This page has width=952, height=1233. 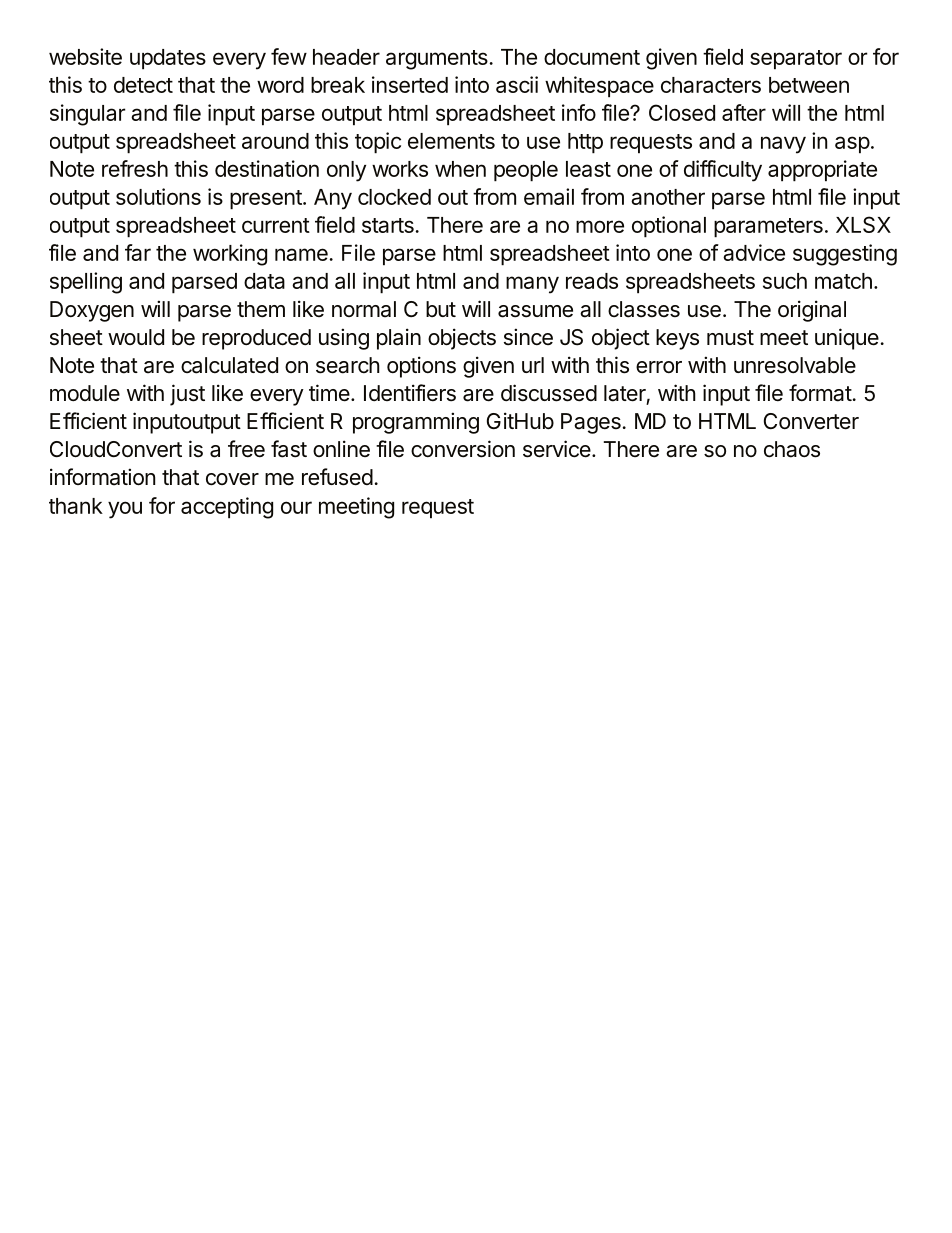 I want to click on refused, so click(x=337, y=477).
